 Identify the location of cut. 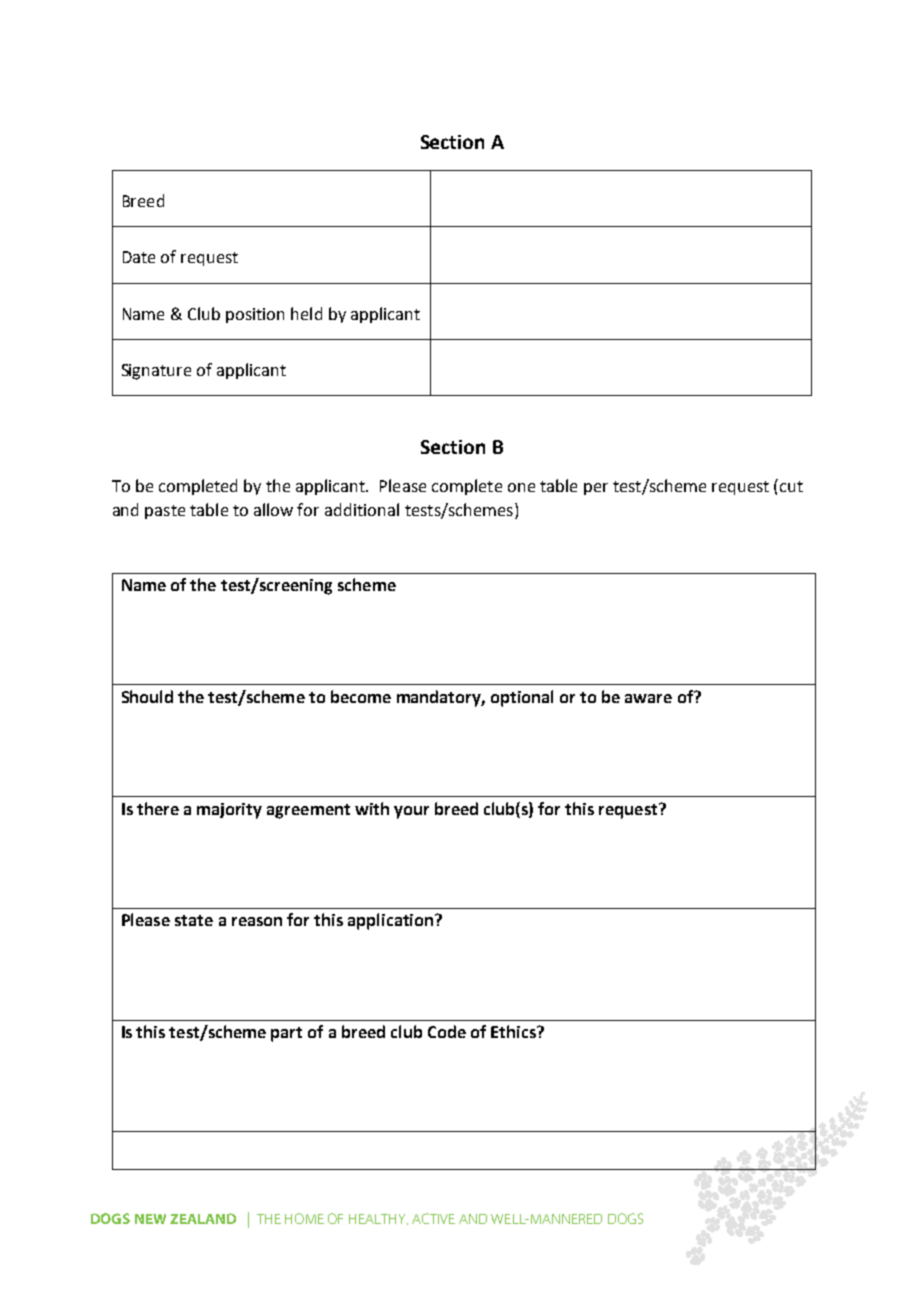
(791, 486).
